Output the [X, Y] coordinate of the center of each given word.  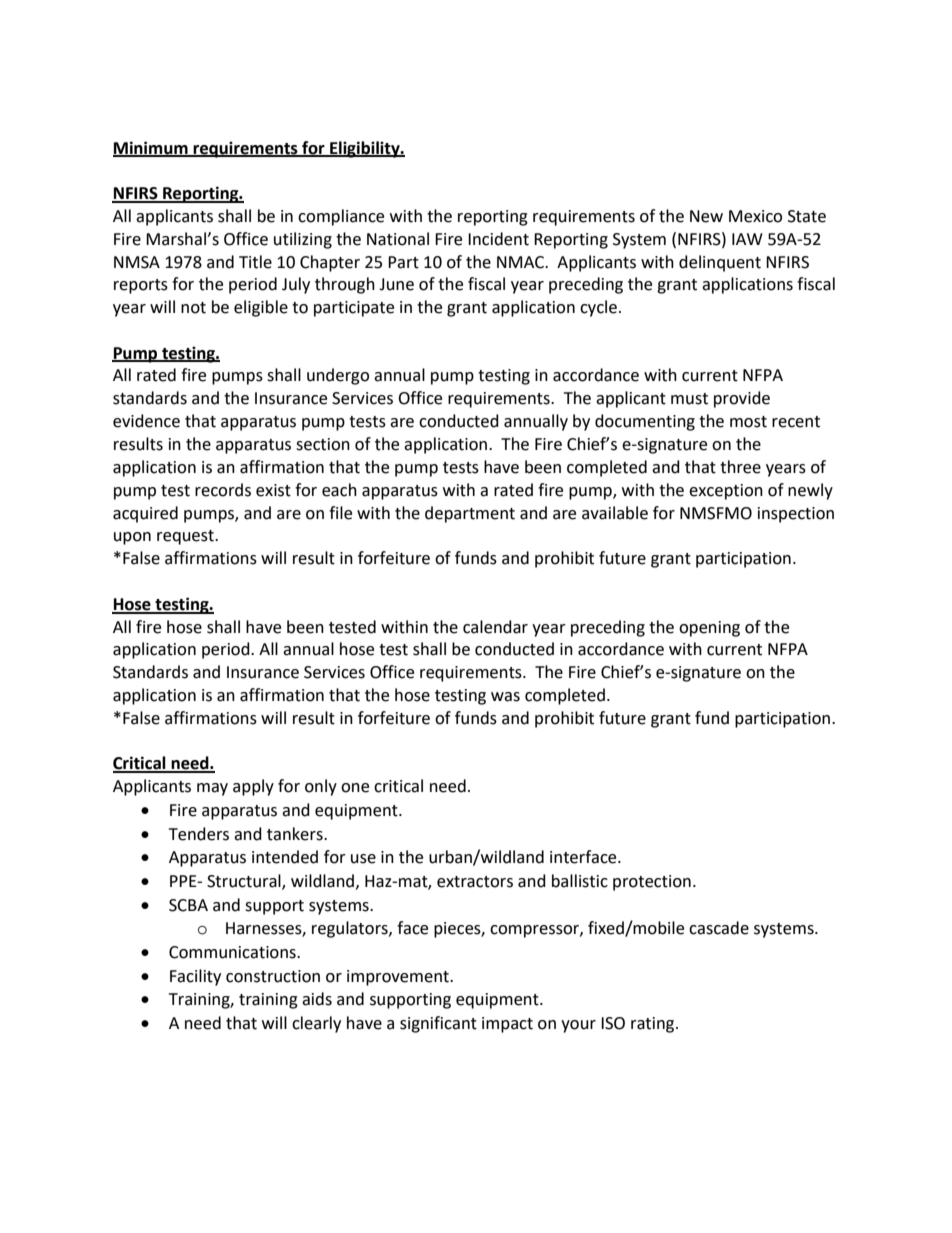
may [212, 789]
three [740, 467]
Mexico [755, 216]
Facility [195, 977]
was [505, 697]
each [339, 490]
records [223, 490]
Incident [498, 239]
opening [709, 629]
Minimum [151, 148]
